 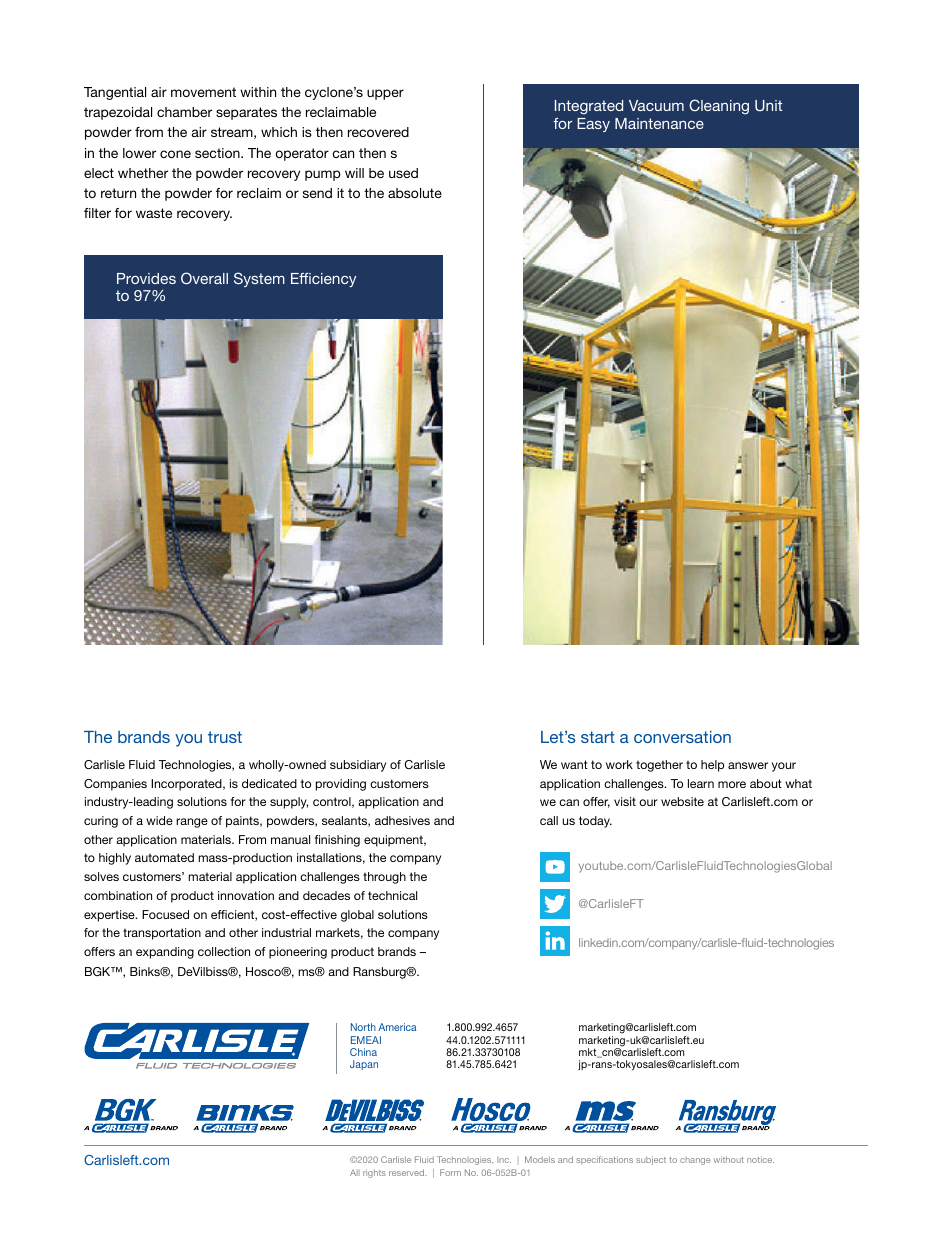 What do you see at coordinates (450, 1172) in the screenshot?
I see `Form` at bounding box center [450, 1172].
